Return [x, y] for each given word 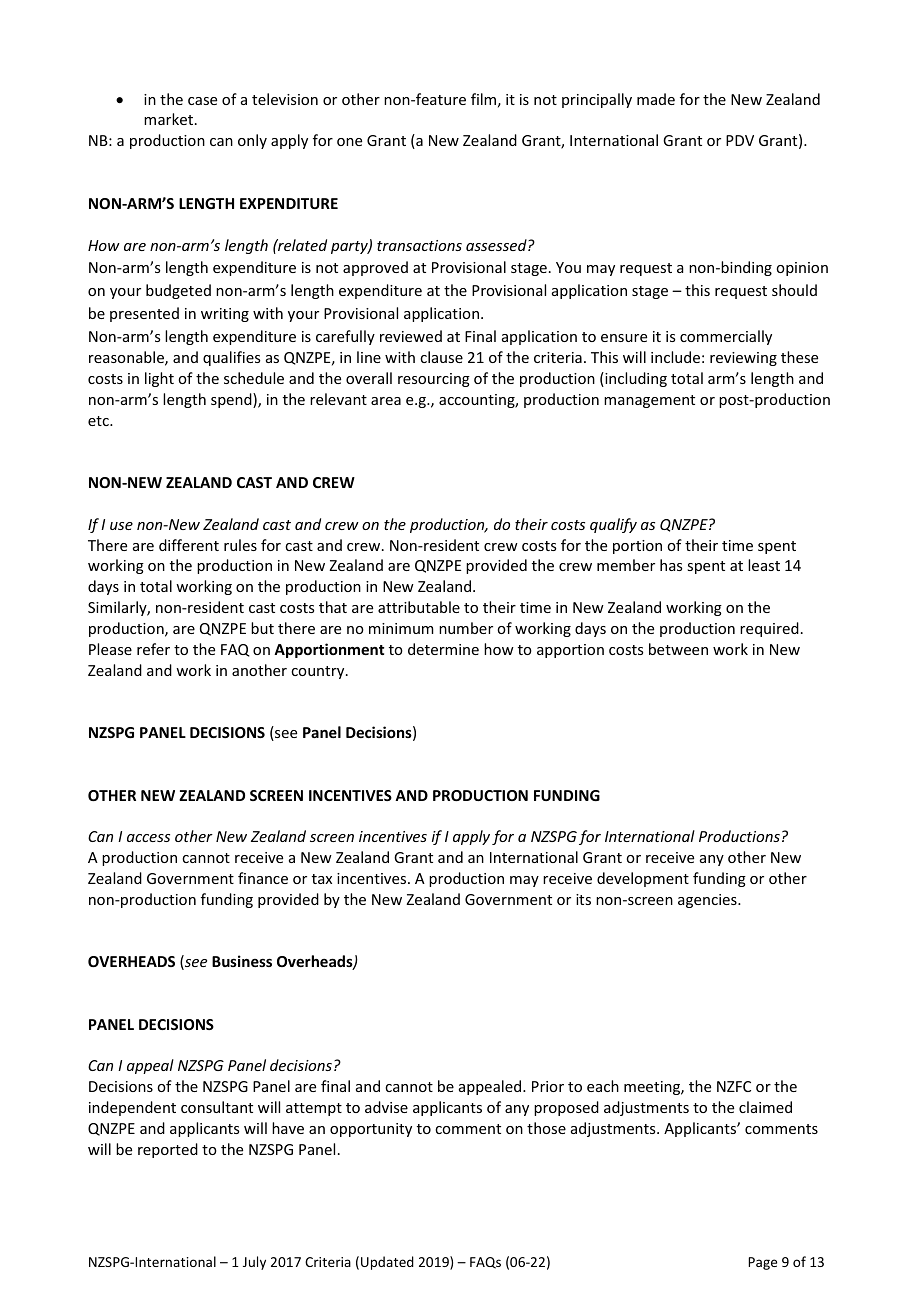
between [678, 649]
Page [762, 1263]
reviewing [743, 359]
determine [443, 649]
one [349, 142]
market [170, 119]
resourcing [434, 380]
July [254, 1263]
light [159, 379]
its [583, 899]
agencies [708, 901]
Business [242, 961]
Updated [387, 1263]
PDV [740, 140]
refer [153, 649]
